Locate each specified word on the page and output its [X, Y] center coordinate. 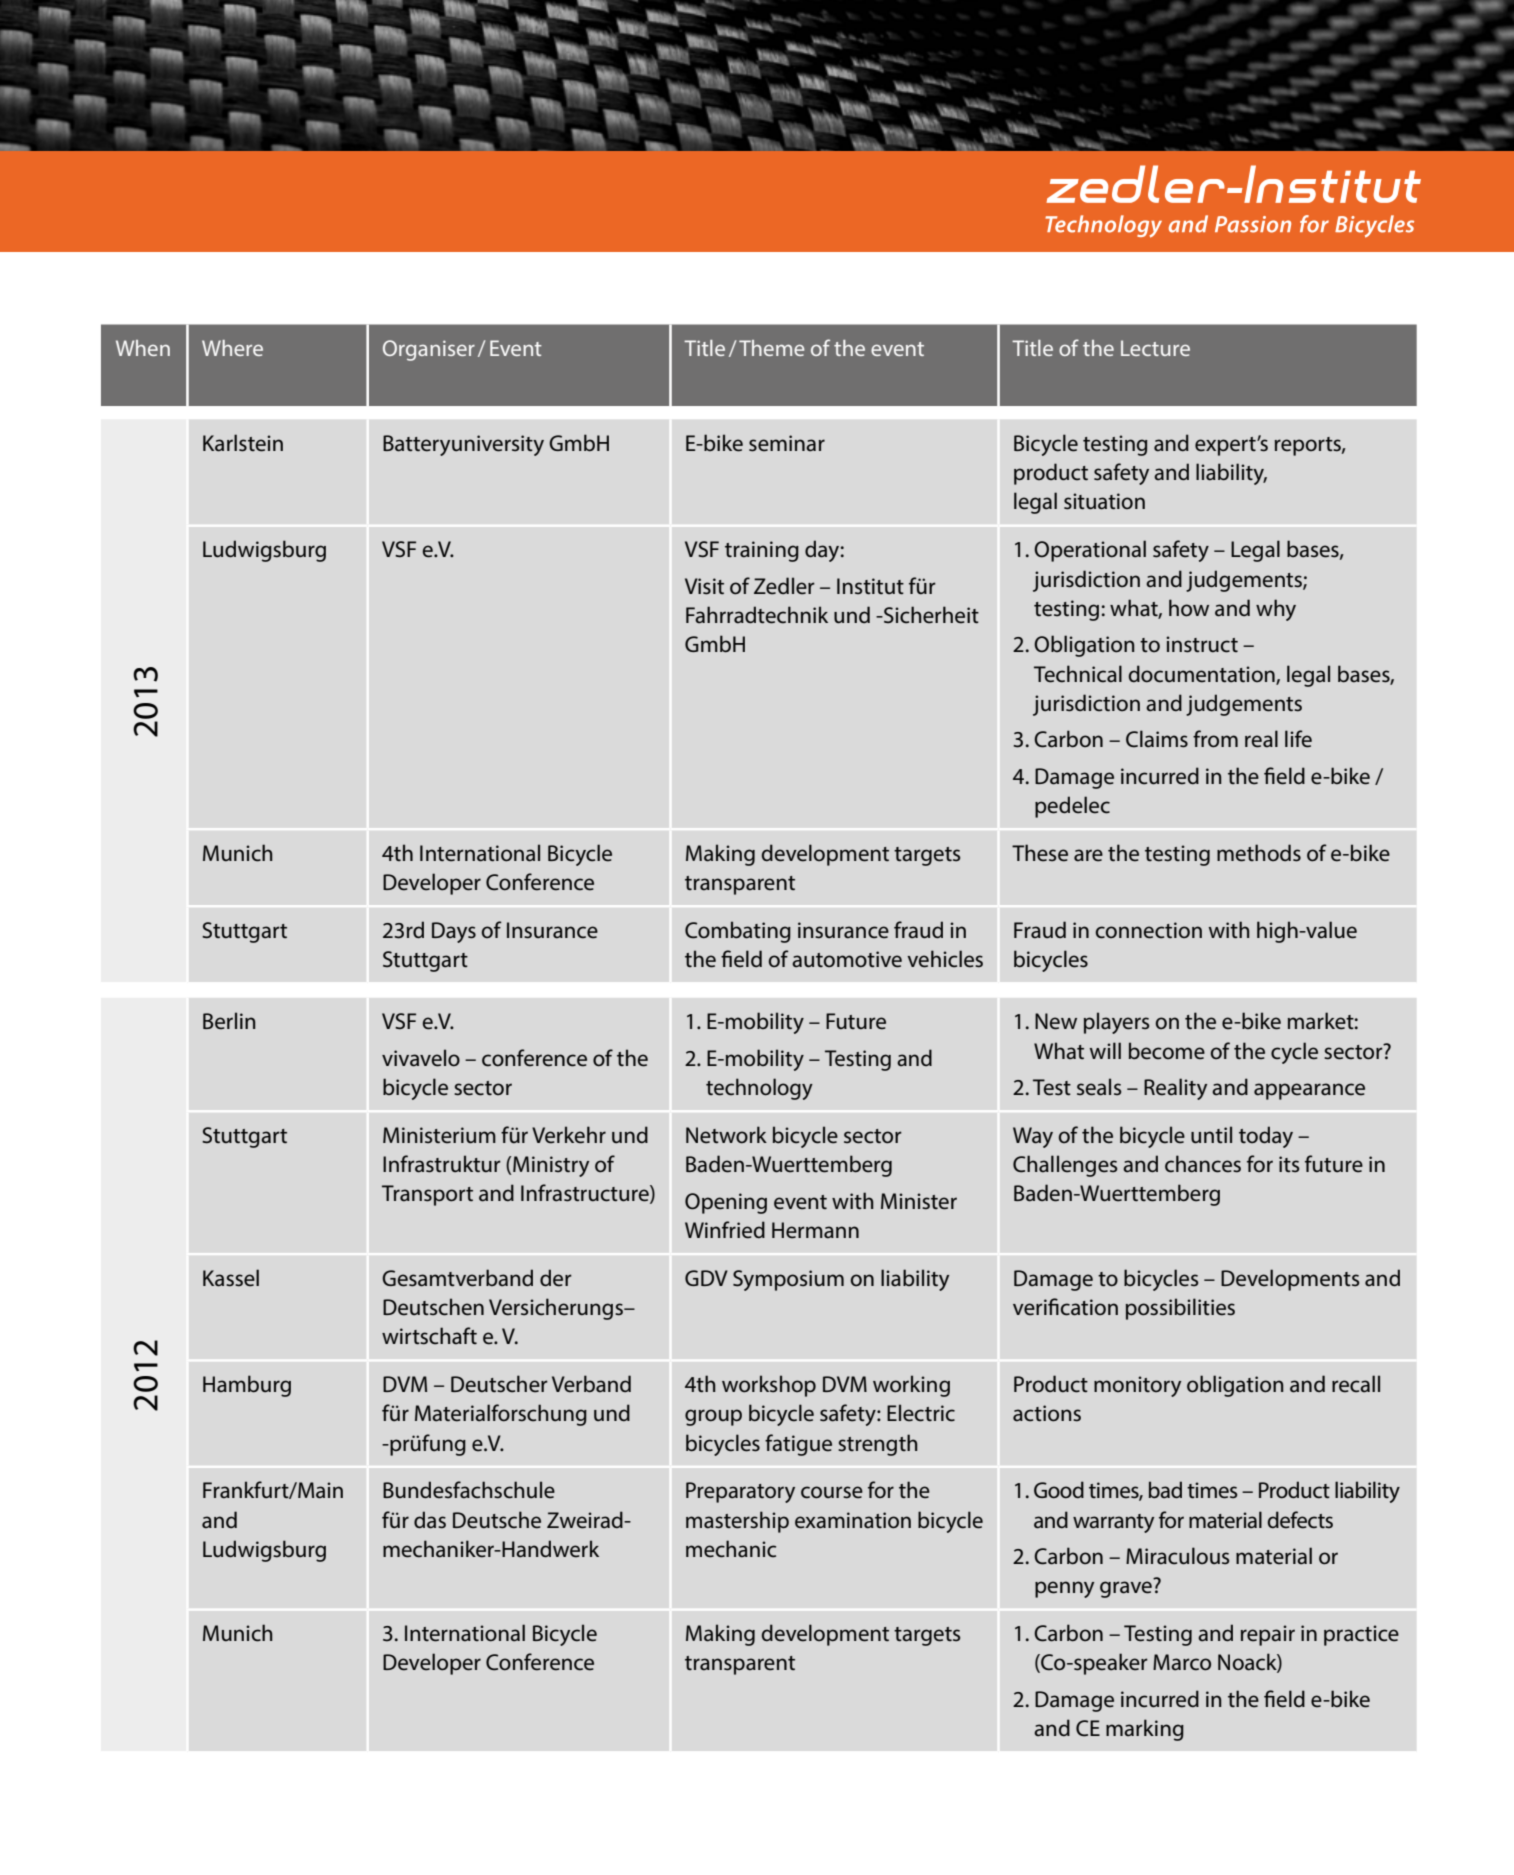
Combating [738, 932]
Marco [1182, 1662]
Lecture [1155, 348]
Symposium [788, 1280]
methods [1259, 853]
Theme [772, 348]
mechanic [731, 1549]
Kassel [231, 1278]
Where [232, 348]
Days [454, 932]
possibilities [1180, 1309]
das [430, 1520]
